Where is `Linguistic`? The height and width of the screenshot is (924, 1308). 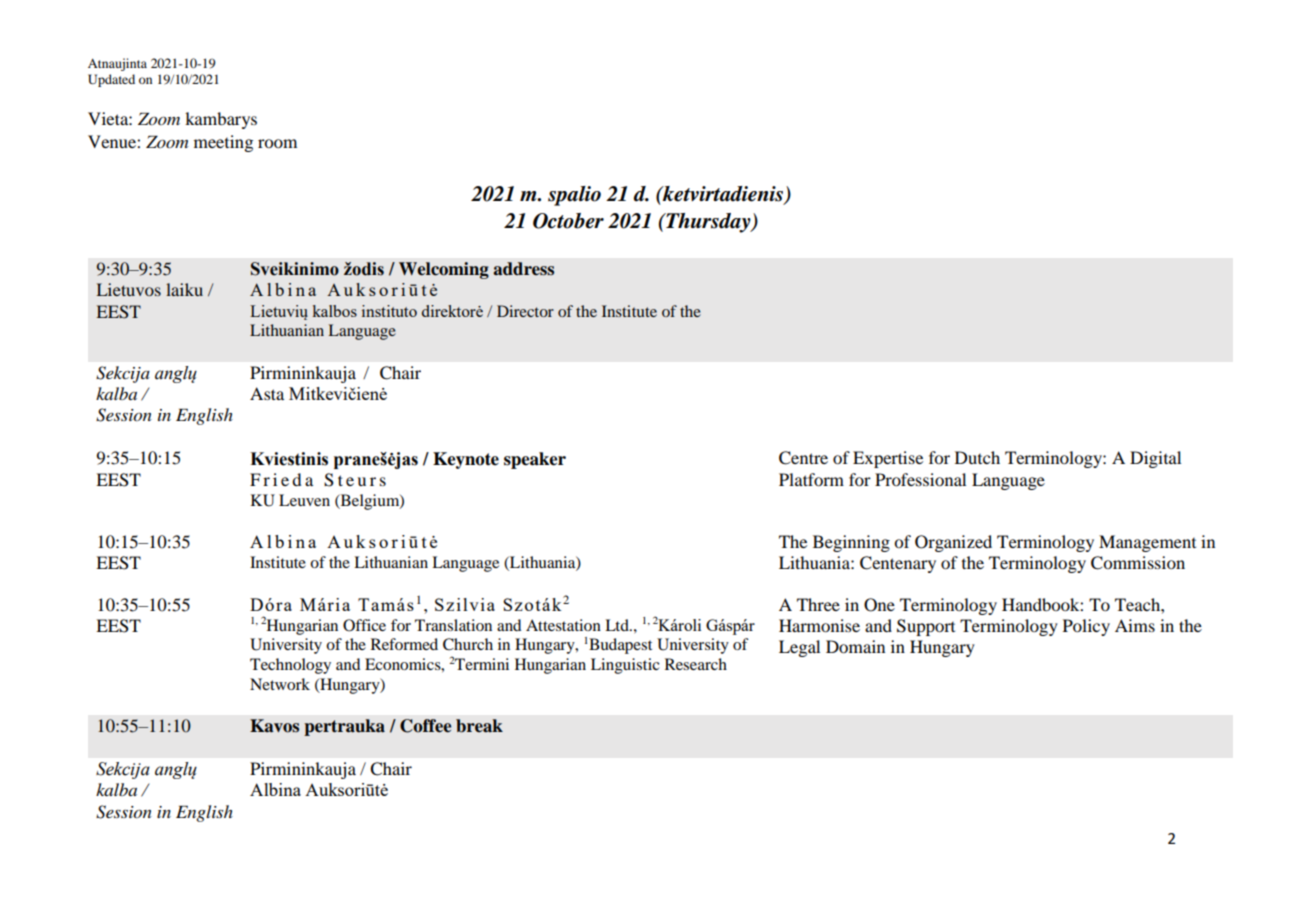
Linguistic is located at coordinates (625, 666).
